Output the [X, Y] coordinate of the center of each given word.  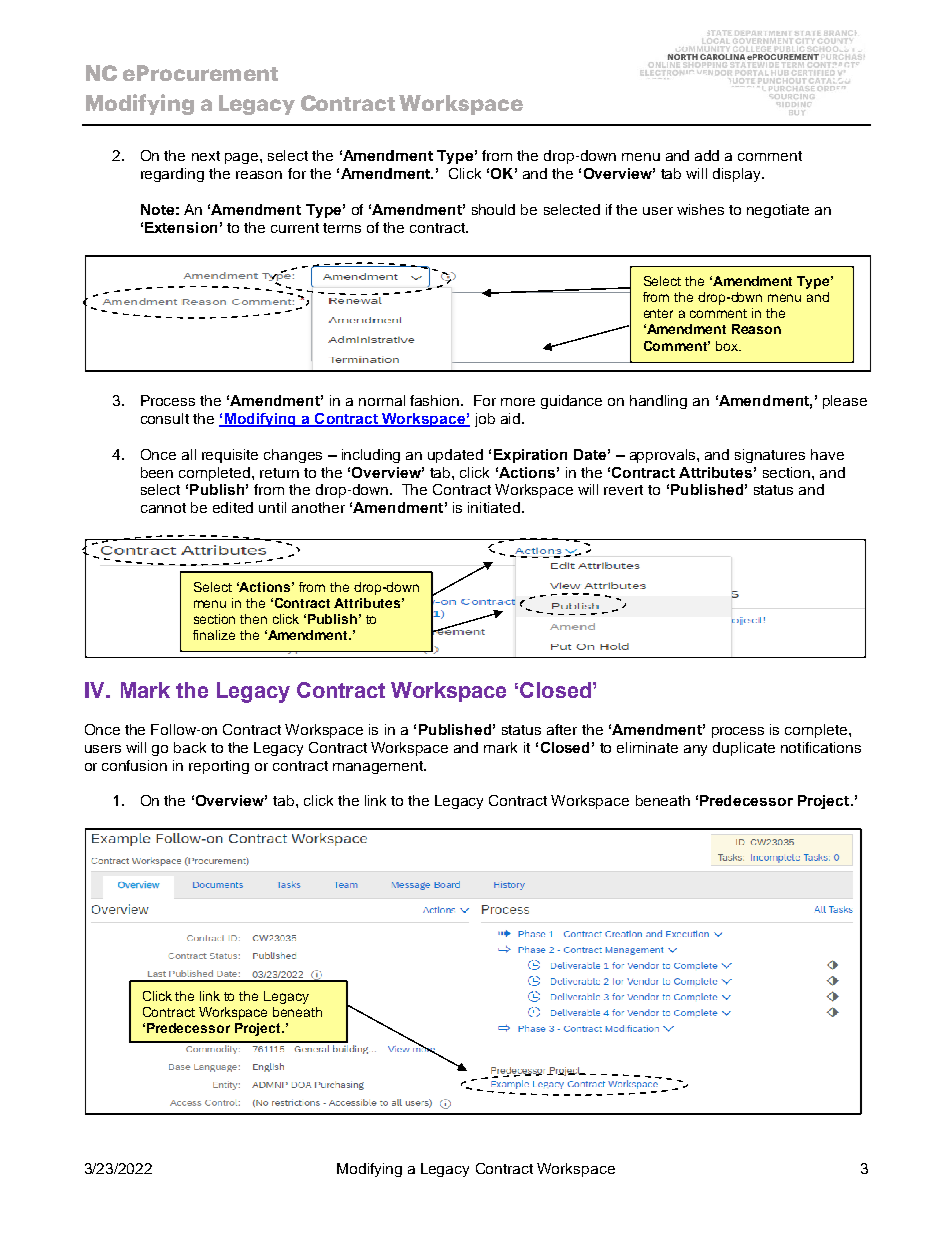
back [190, 747]
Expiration [530, 456]
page [243, 158]
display [738, 175]
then [253, 619]
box [728, 346]
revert [623, 490]
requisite [230, 456]
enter [658, 313]
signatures [770, 456]
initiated [495, 507]
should [493, 209]
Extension [181, 227]
